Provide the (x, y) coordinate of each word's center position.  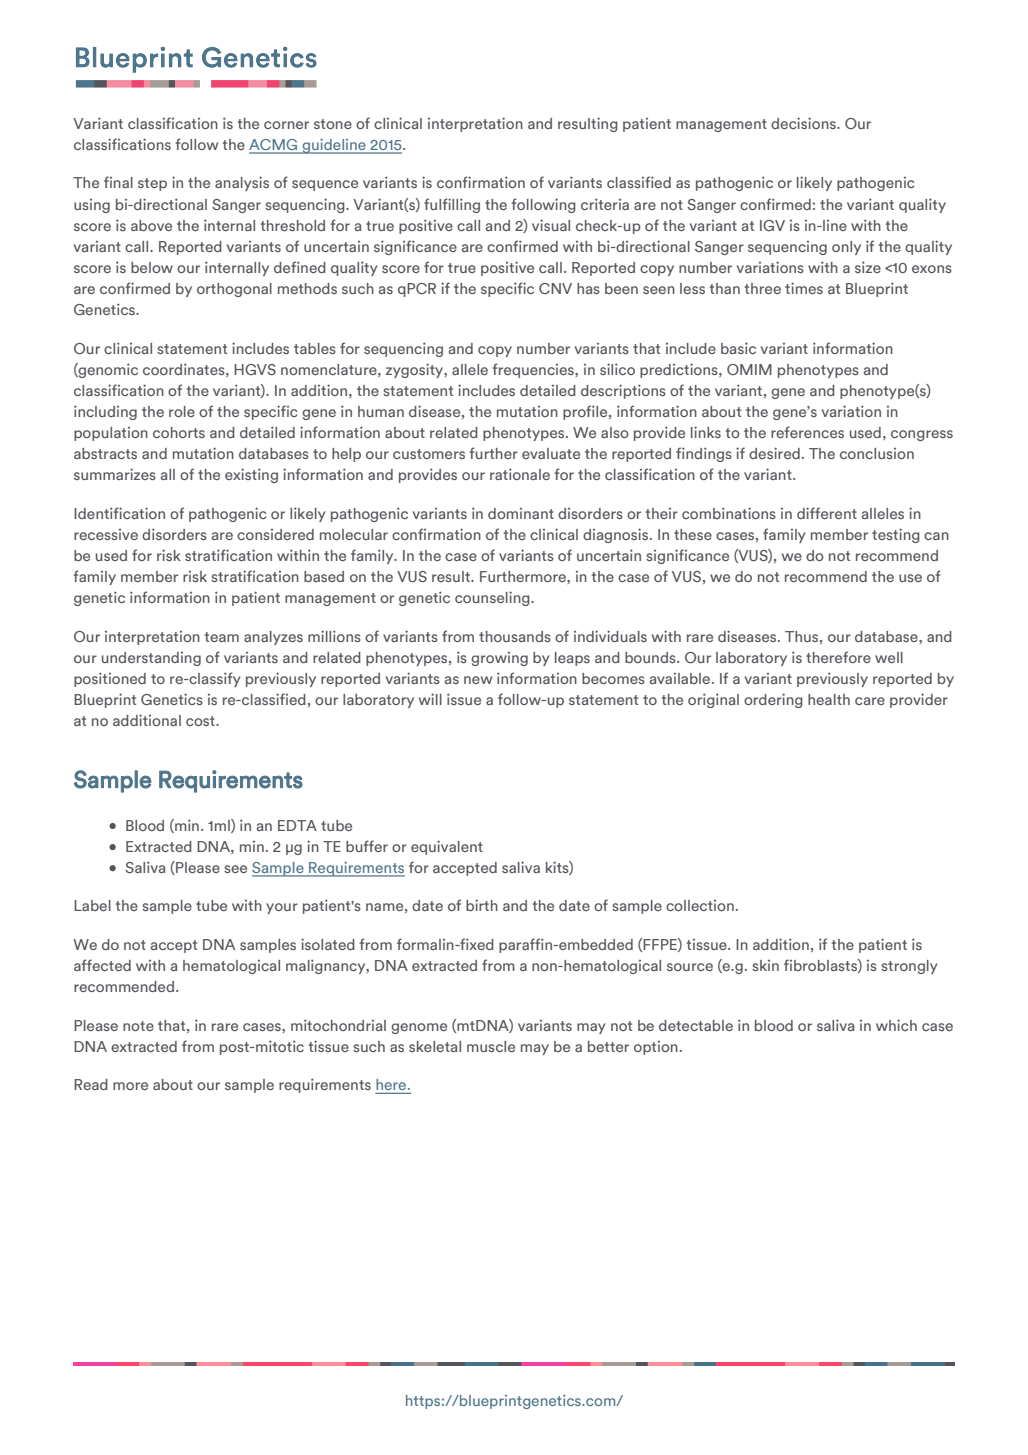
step (152, 184)
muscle (491, 1046)
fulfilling (452, 205)
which (896, 1025)
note (138, 1026)
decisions (804, 123)
